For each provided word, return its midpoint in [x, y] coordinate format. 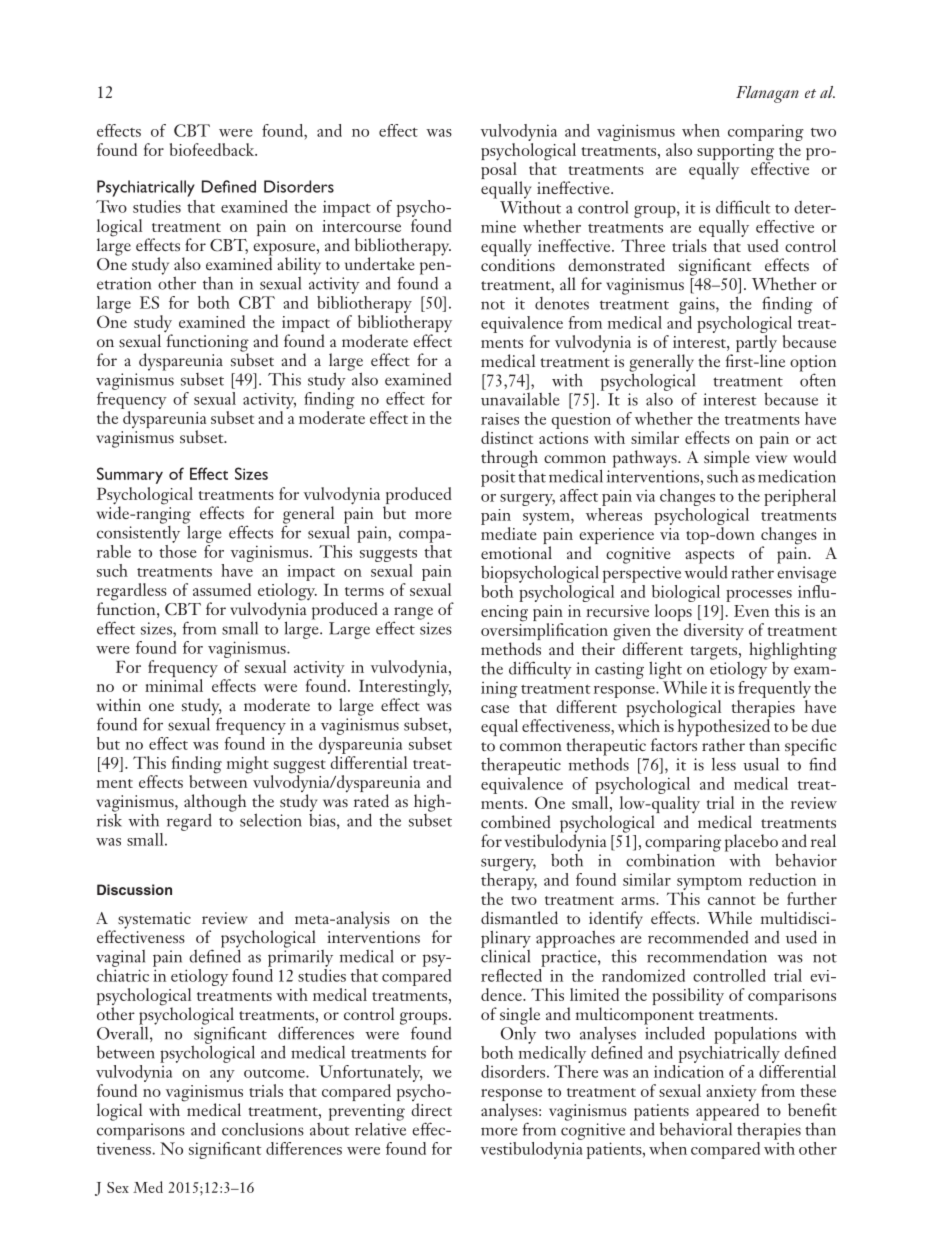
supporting [735, 153]
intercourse [361, 226]
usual [761, 764]
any [222, 1076]
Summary [130, 475]
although [215, 804]
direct [431, 1109]
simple [727, 459]
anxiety [732, 1094]
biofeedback [213, 149]
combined [516, 821]
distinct [507, 437]
